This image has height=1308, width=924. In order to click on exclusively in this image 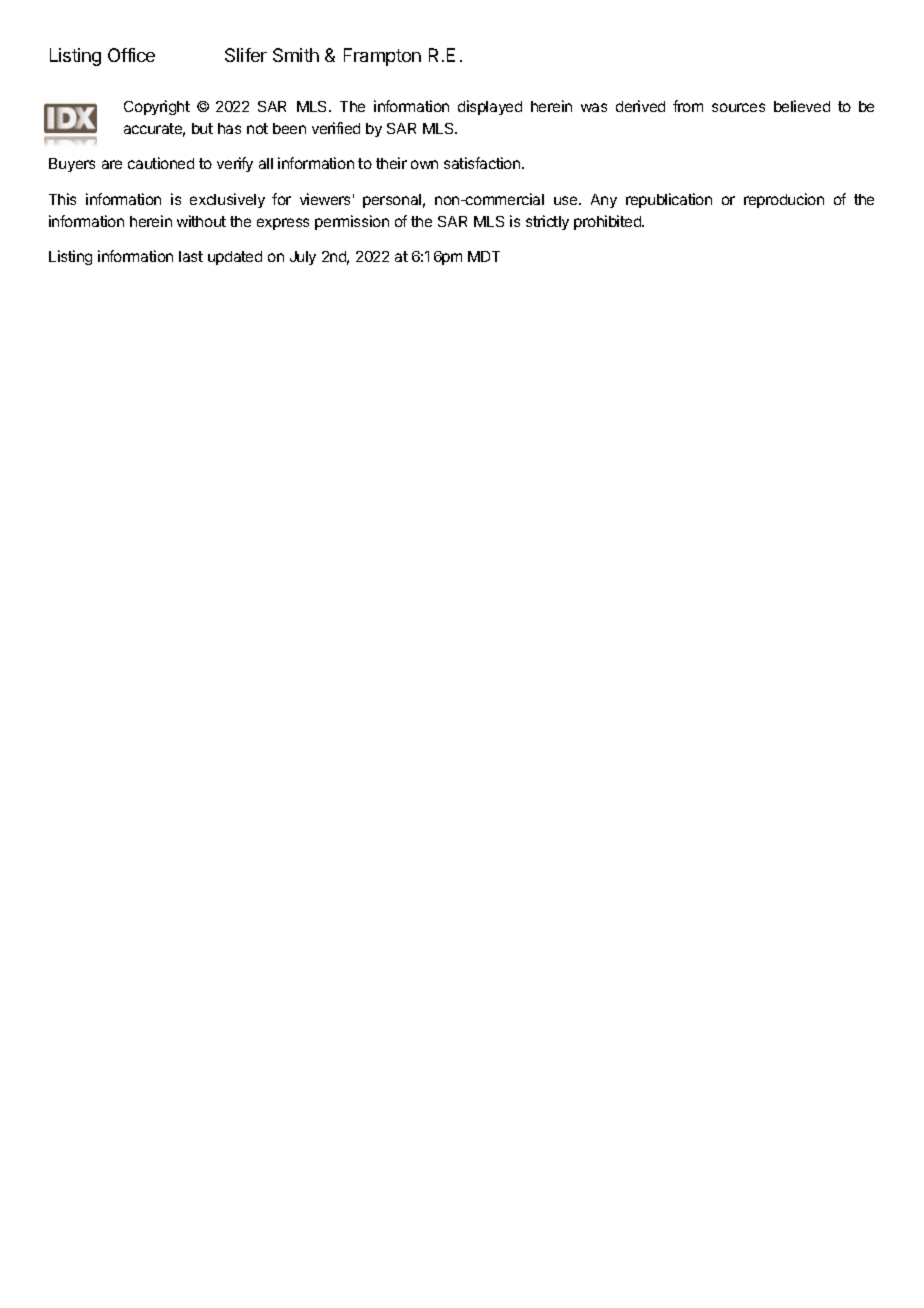, I will do `click(227, 200)`.
